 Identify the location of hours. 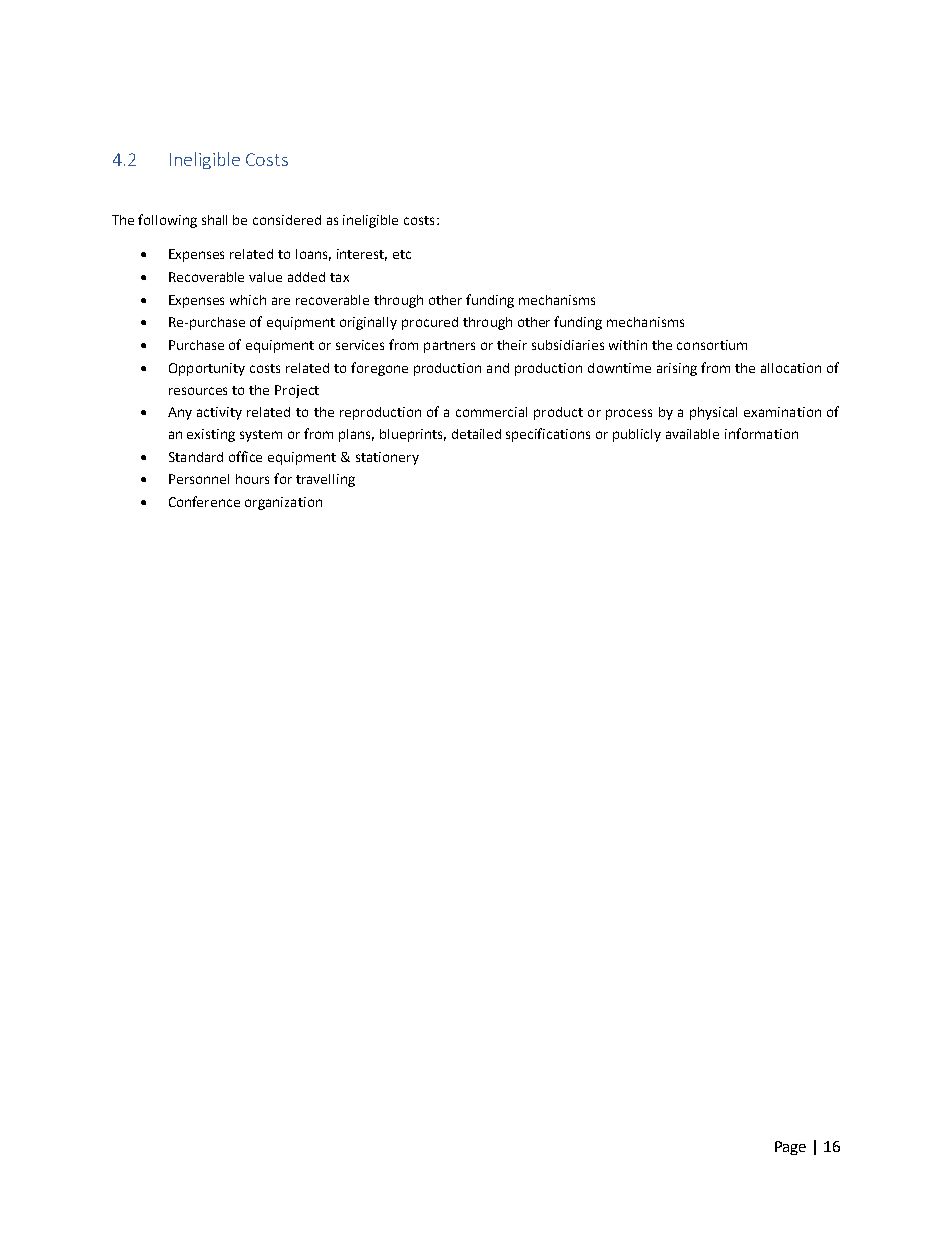
(252, 479).
